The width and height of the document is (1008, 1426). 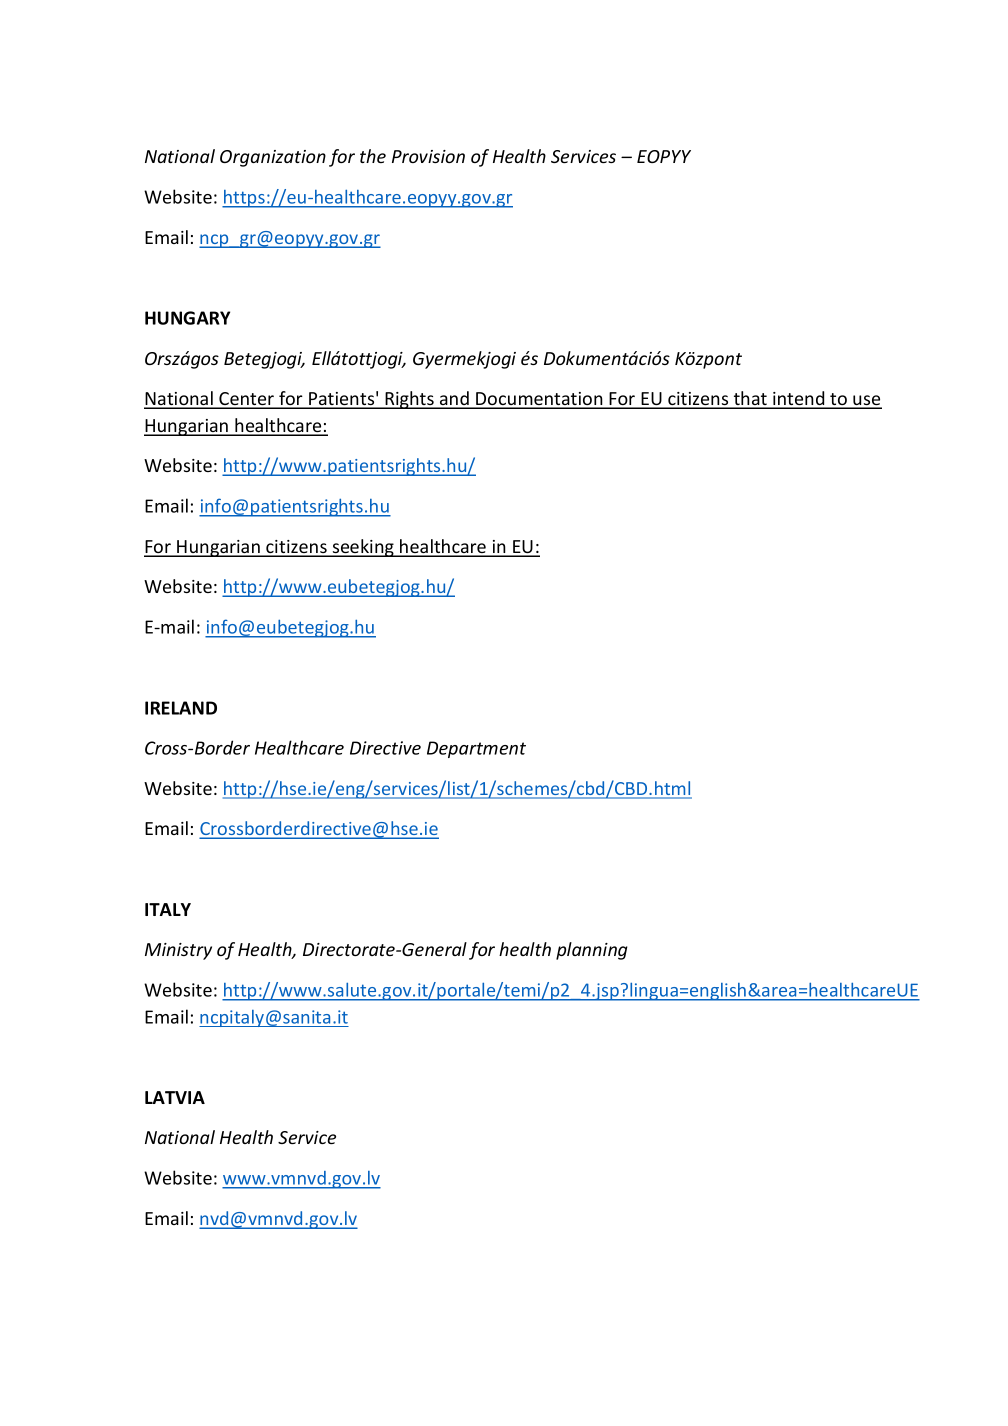 What do you see at coordinates (175, 1097) in the document?
I see `LATVIA` at bounding box center [175, 1097].
